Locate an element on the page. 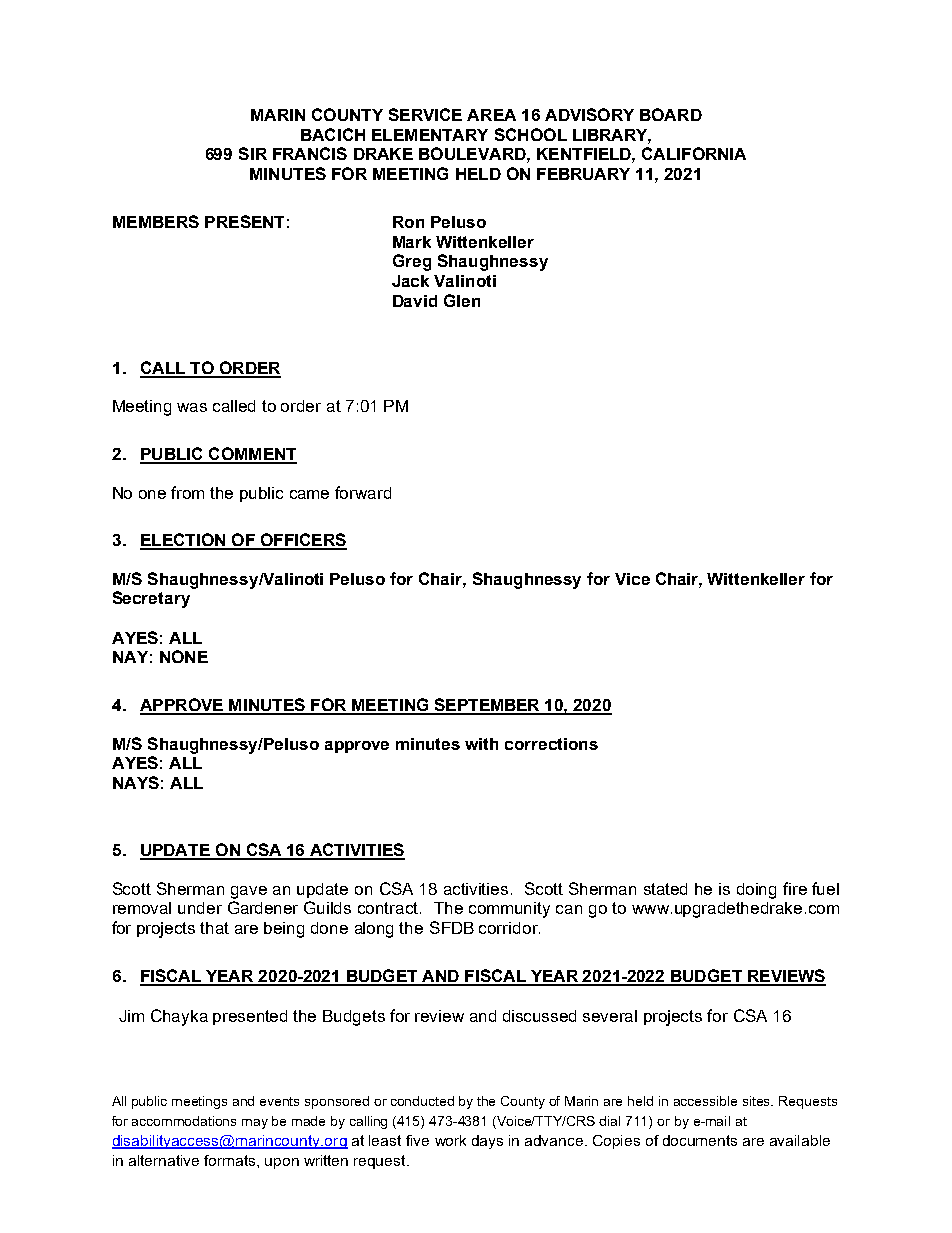 The image size is (952, 1233). CALIFORNIA is located at coordinates (694, 153).
